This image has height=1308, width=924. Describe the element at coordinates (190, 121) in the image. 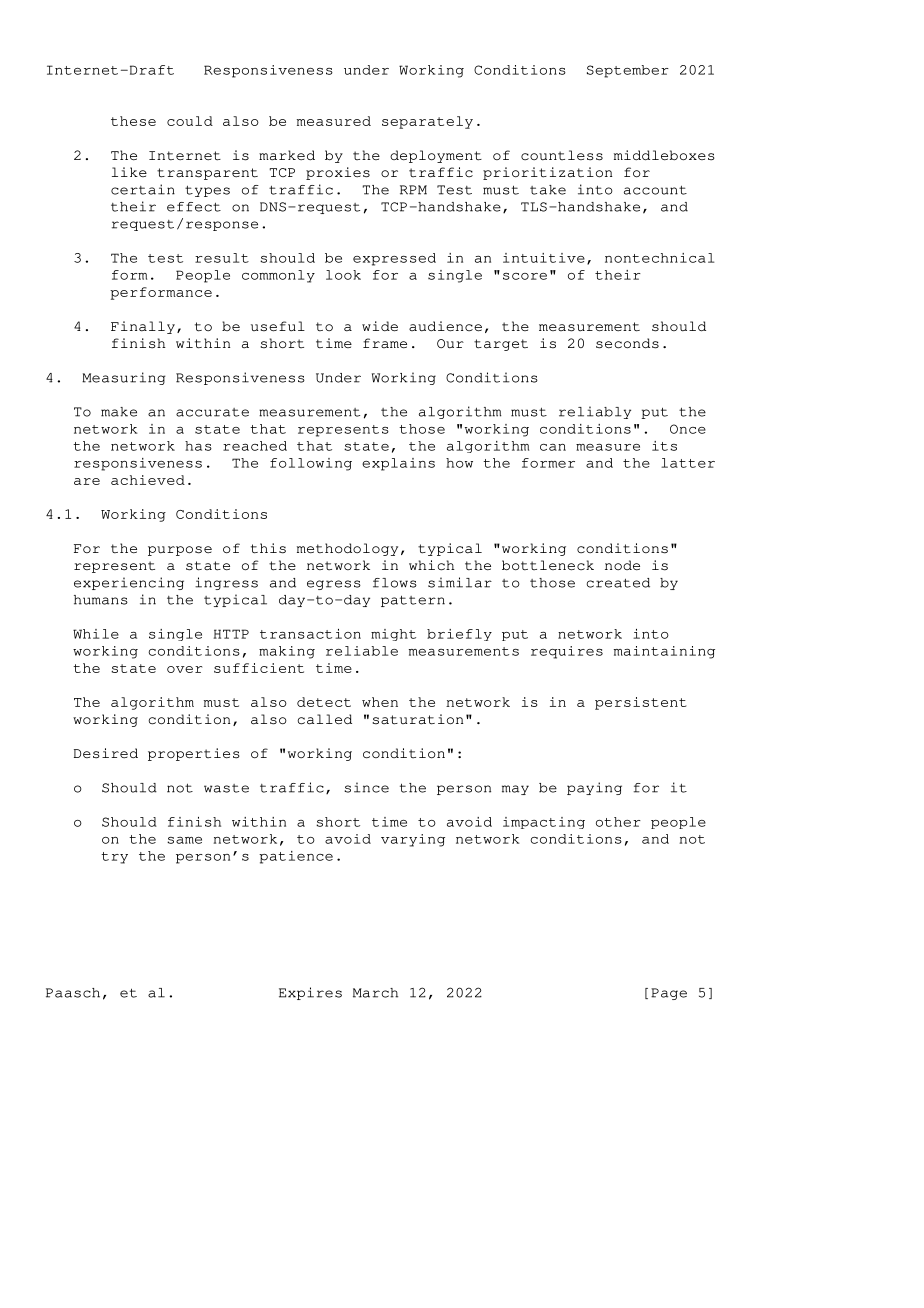

I see `could` at that location.
